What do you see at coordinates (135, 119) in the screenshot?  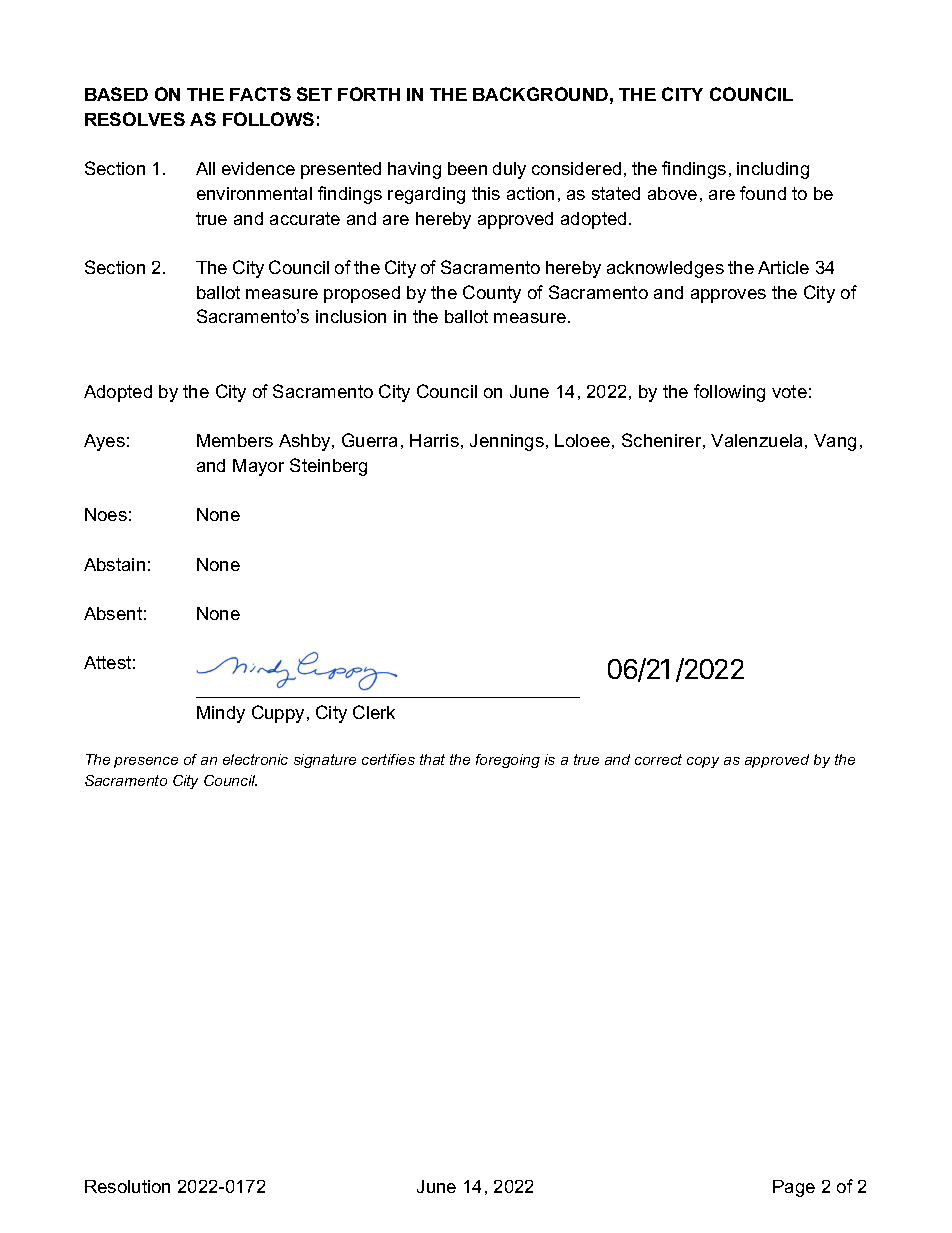 I see `RESOLVES` at bounding box center [135, 119].
